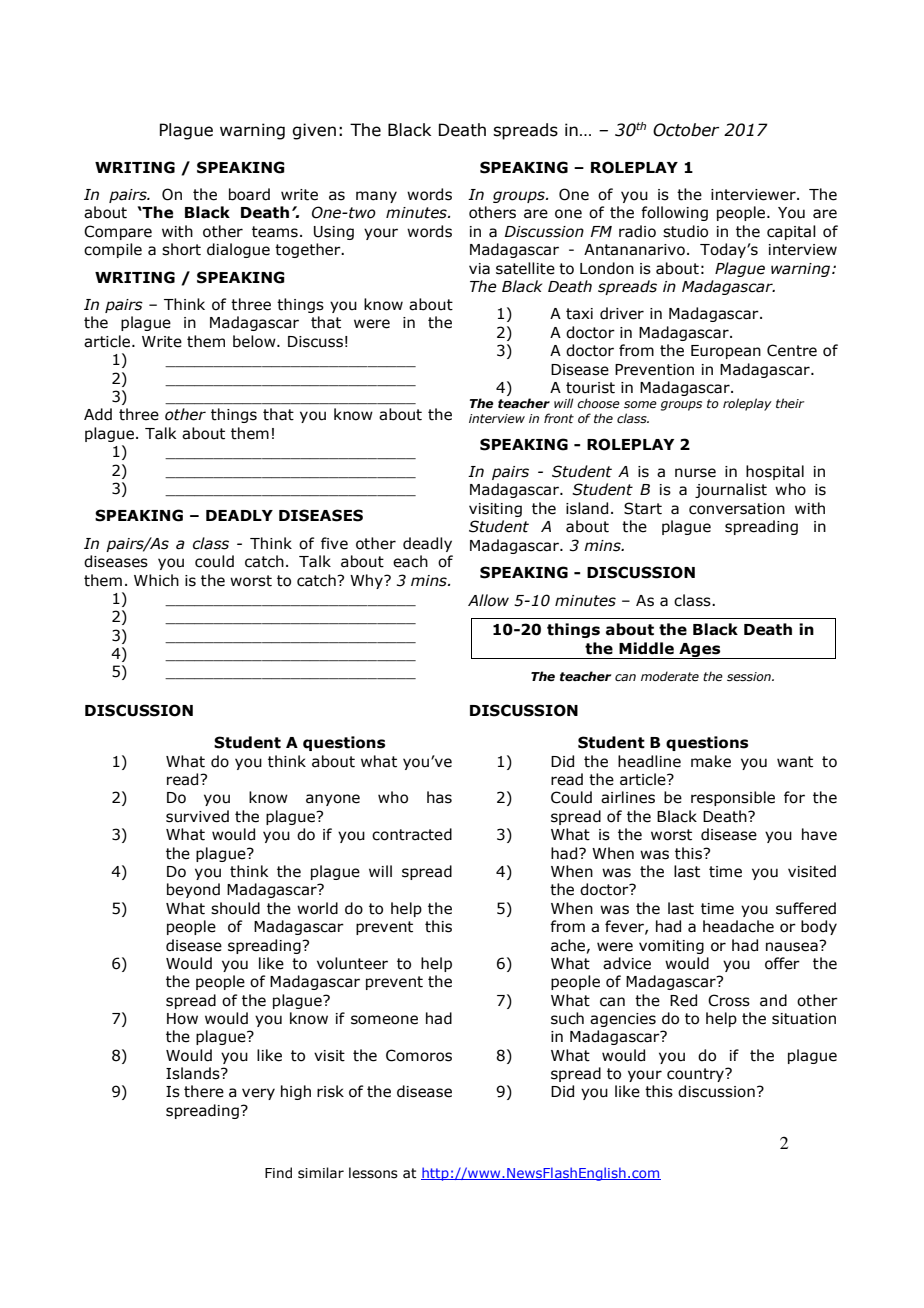 The image size is (924, 1308). I want to click on Which, so click(156, 580).
